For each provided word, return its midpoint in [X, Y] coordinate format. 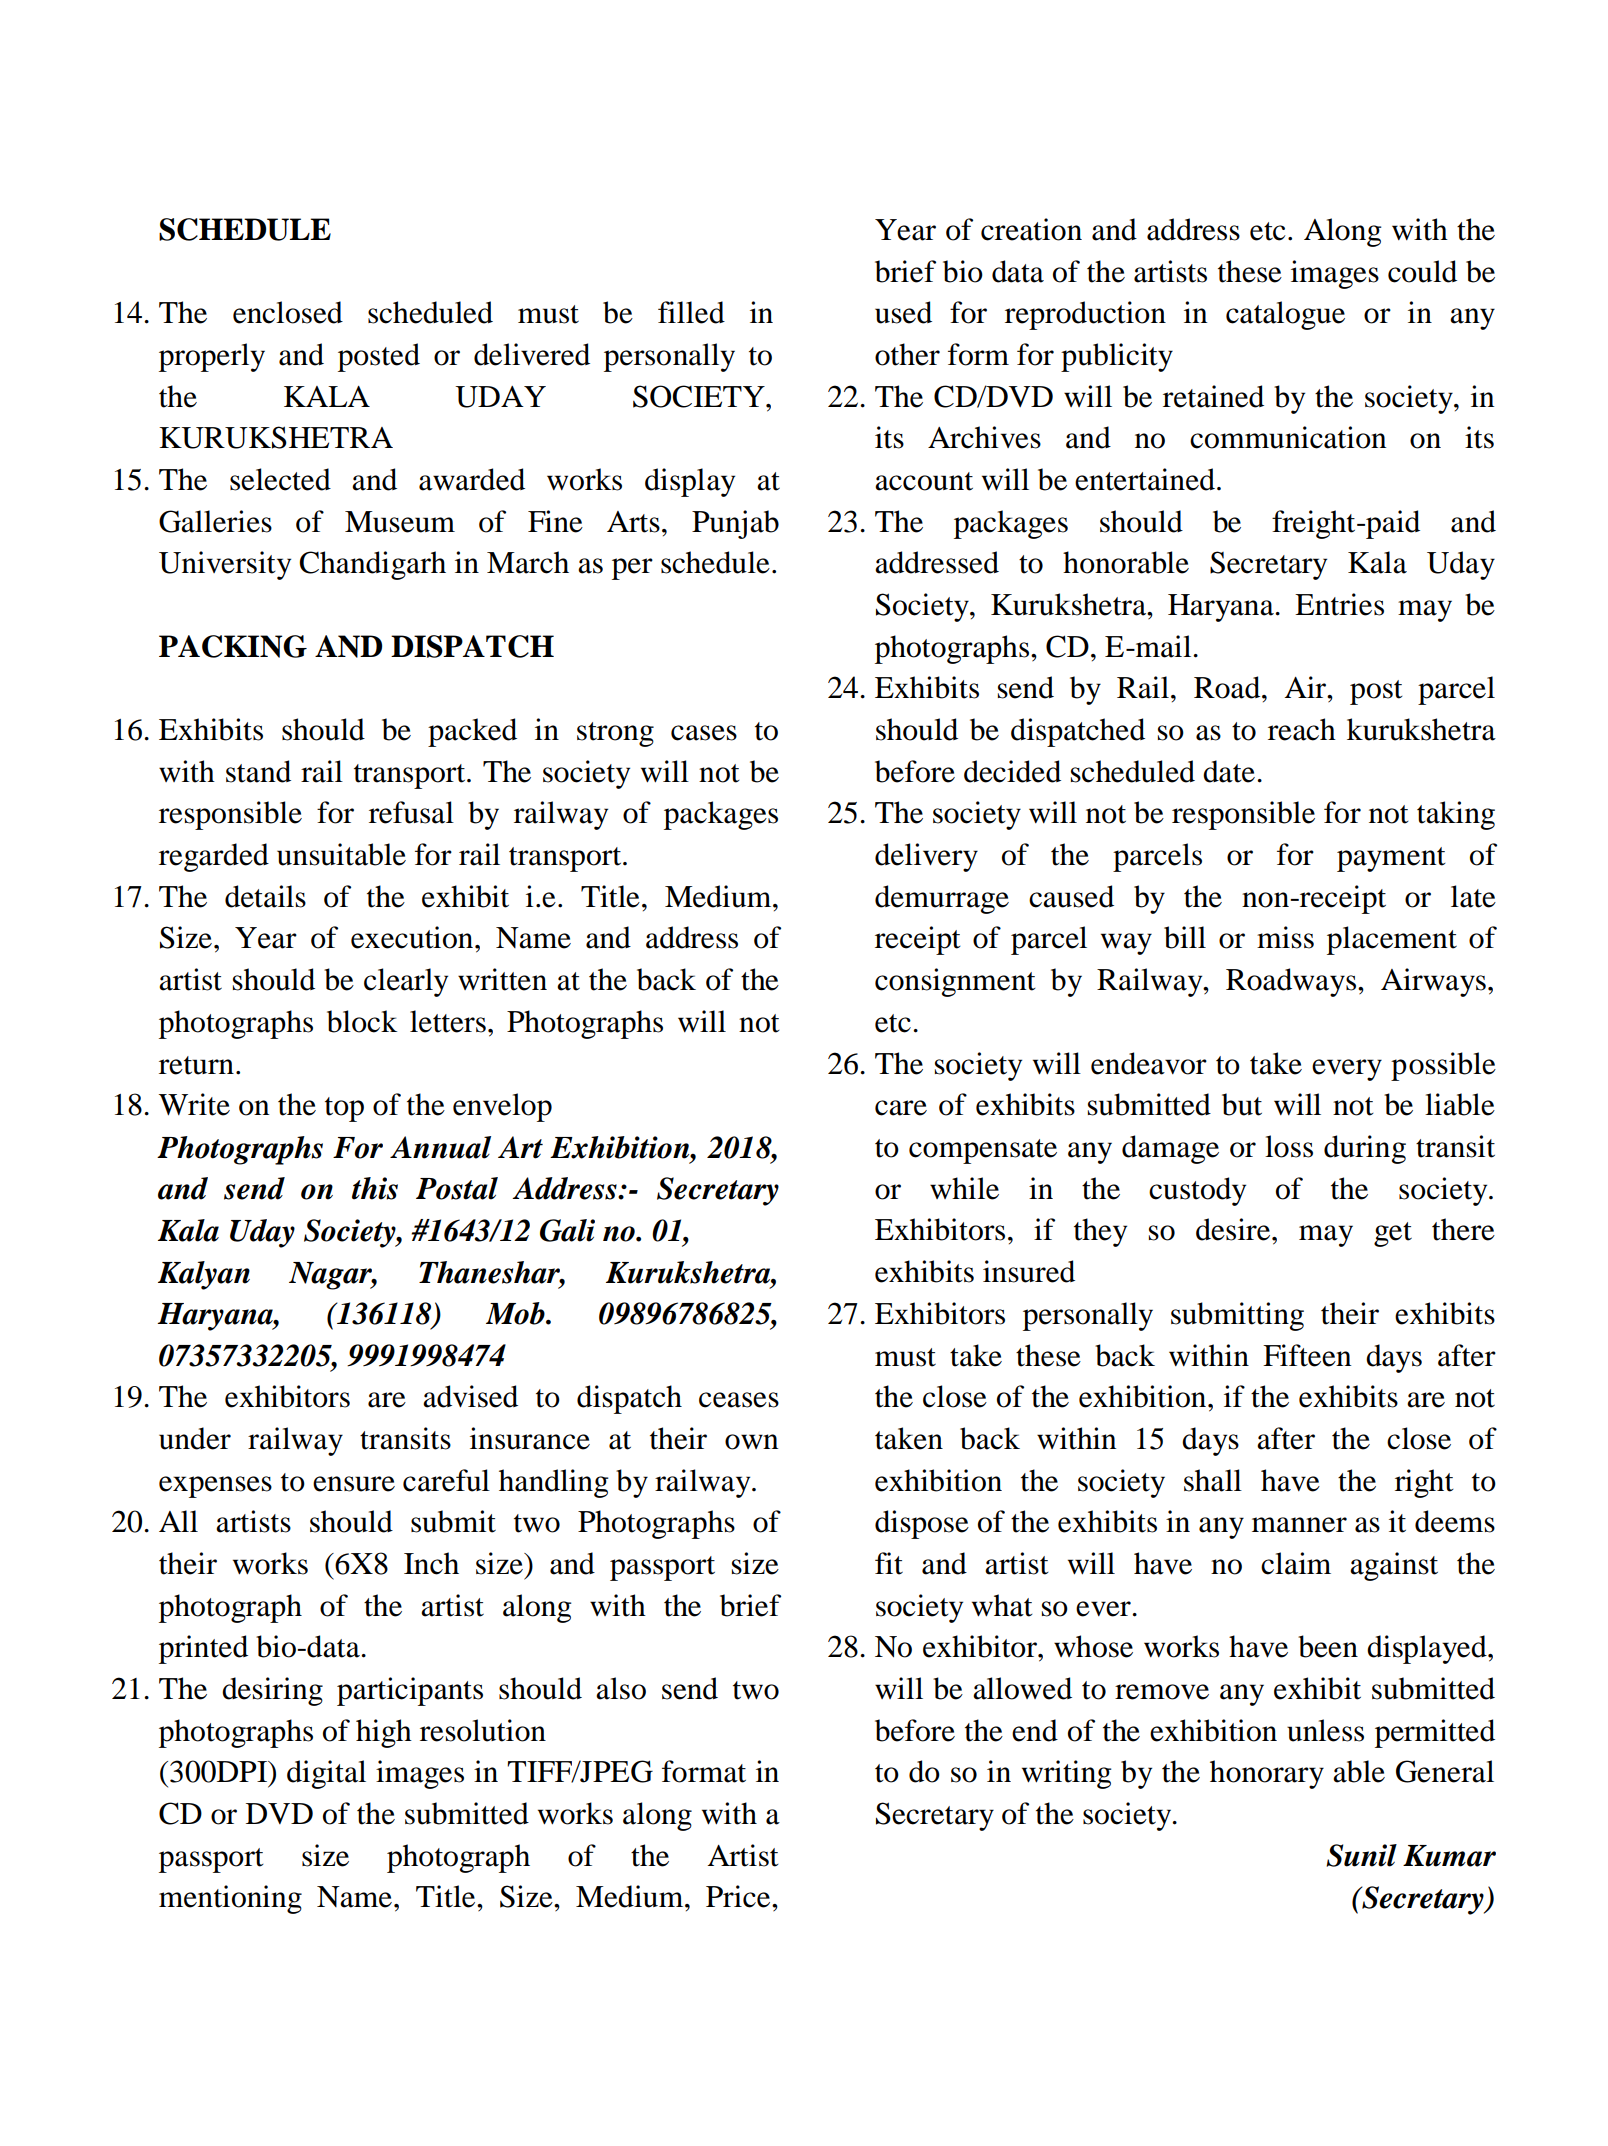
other [907, 354]
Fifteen [1307, 1355]
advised [470, 1396]
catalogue [1285, 315]
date [1229, 771]
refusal [411, 812]
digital [326, 1774]
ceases [739, 1400]
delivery [926, 857]
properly [212, 357]
